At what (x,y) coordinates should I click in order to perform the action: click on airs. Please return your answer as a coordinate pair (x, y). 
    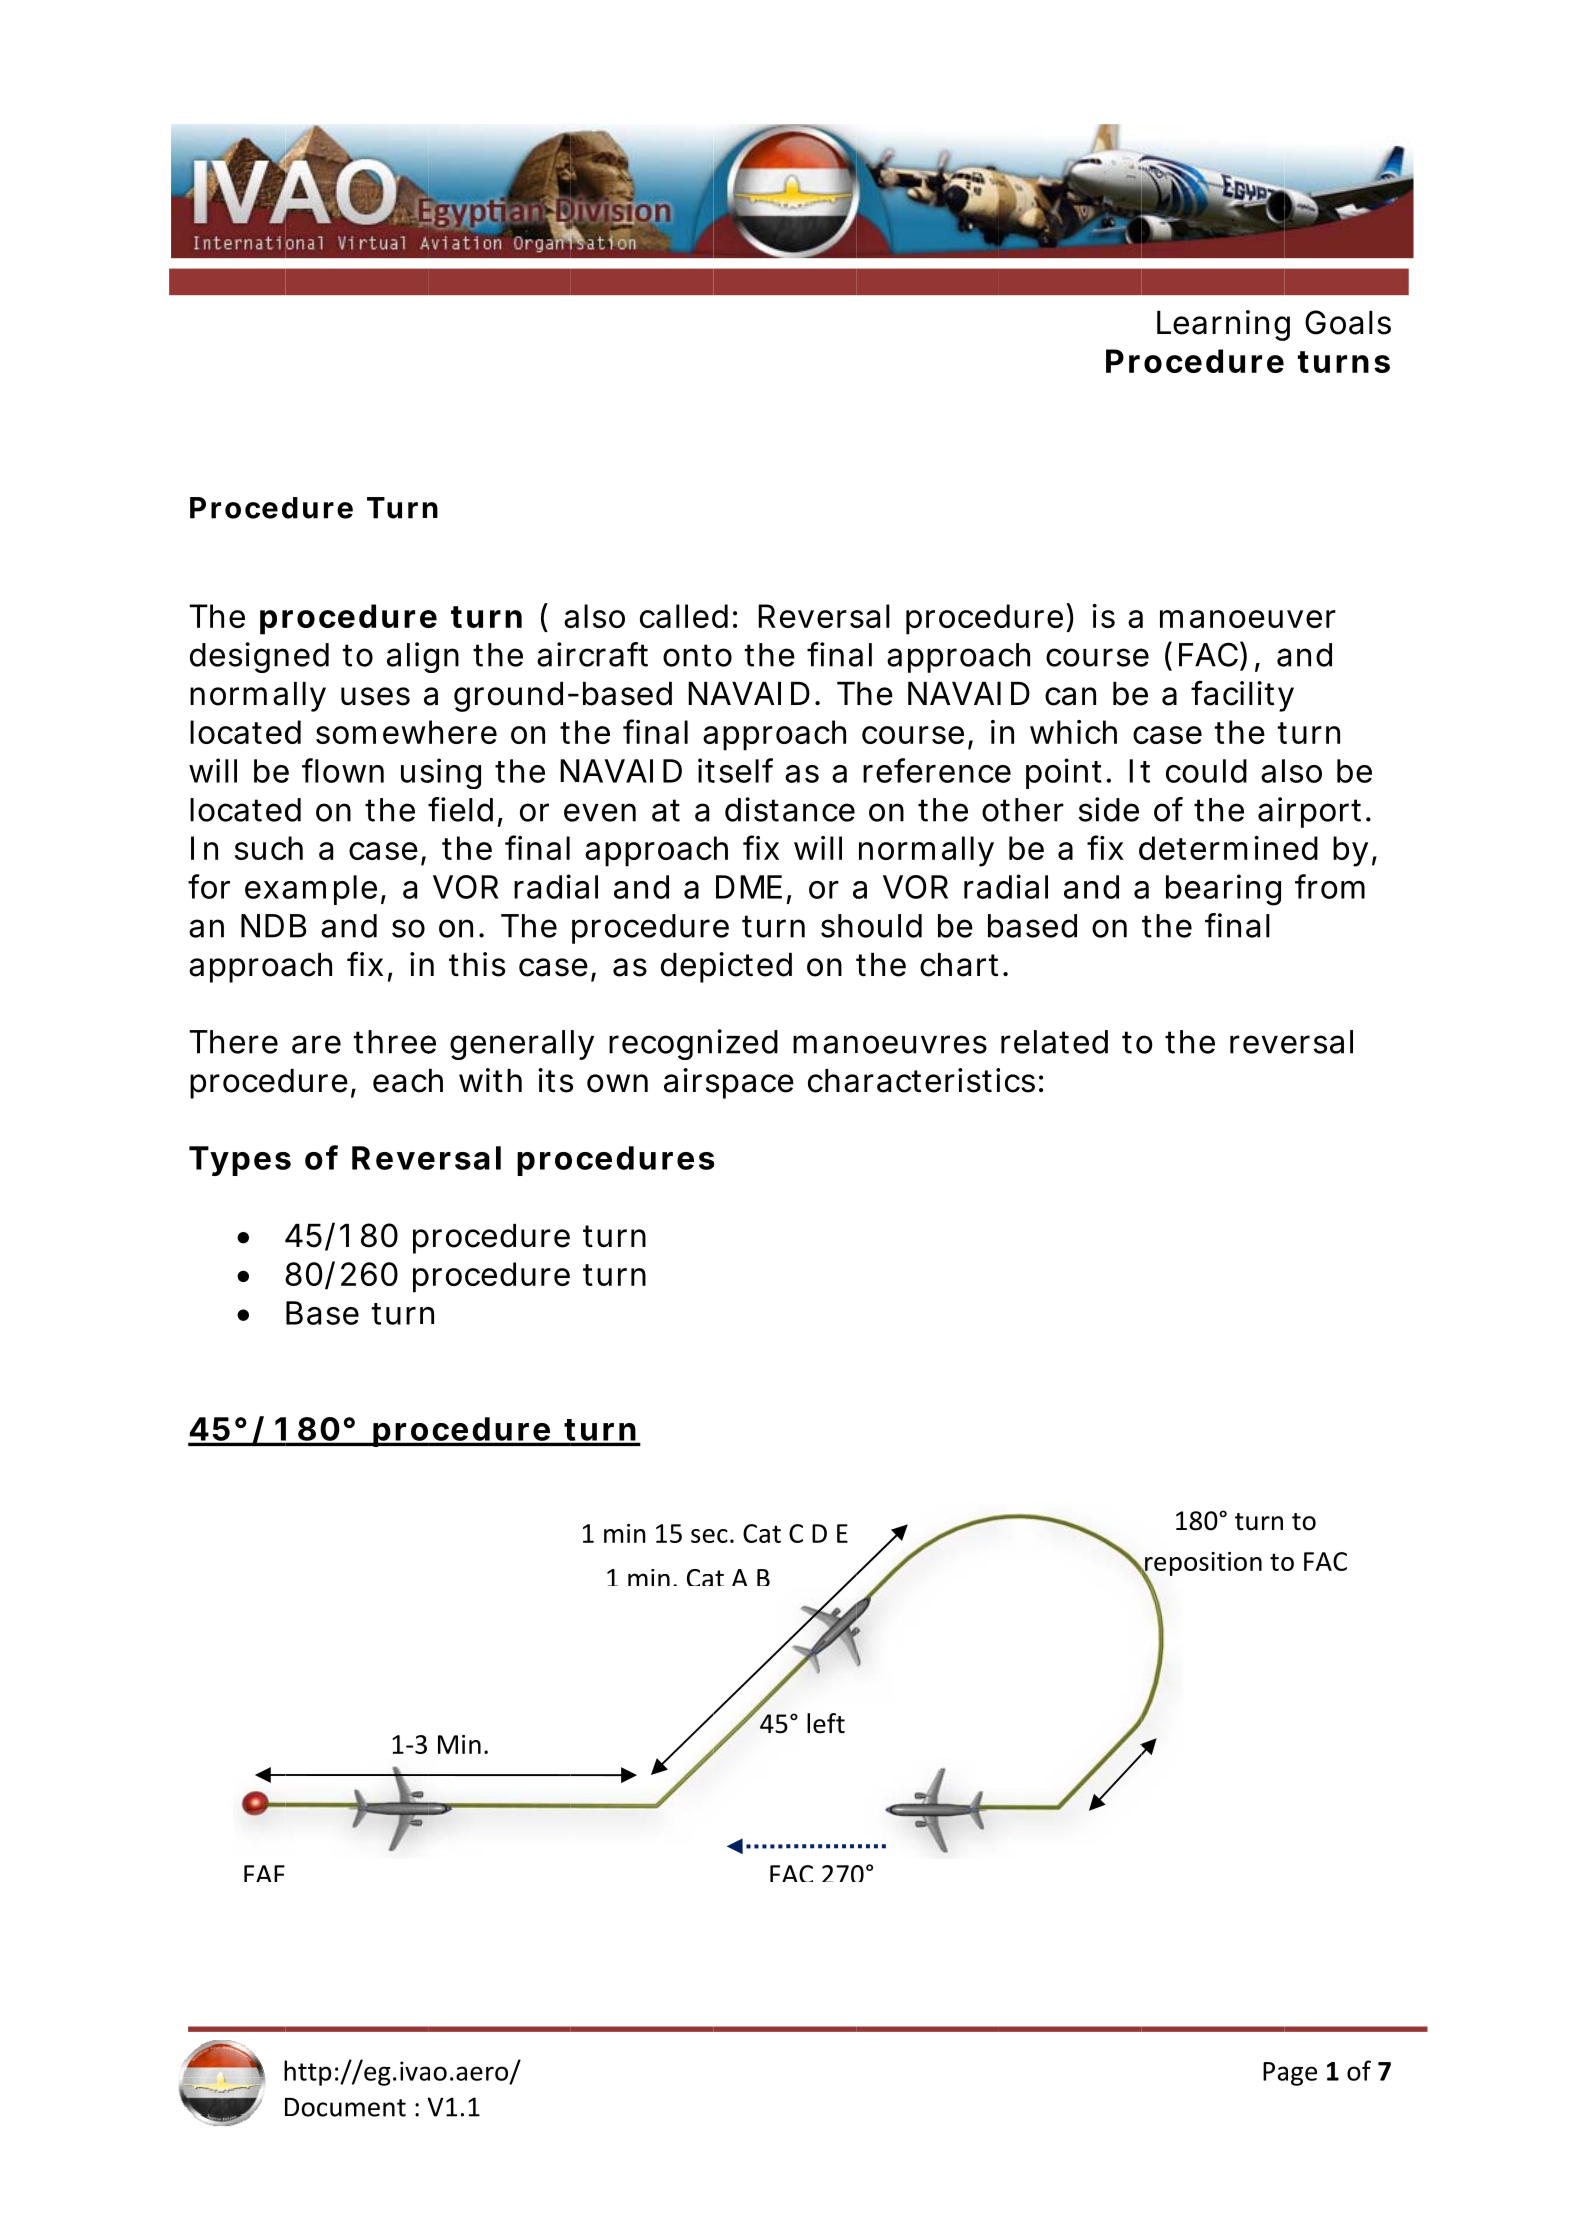
    Looking at the image, I should click on (691, 1080).
